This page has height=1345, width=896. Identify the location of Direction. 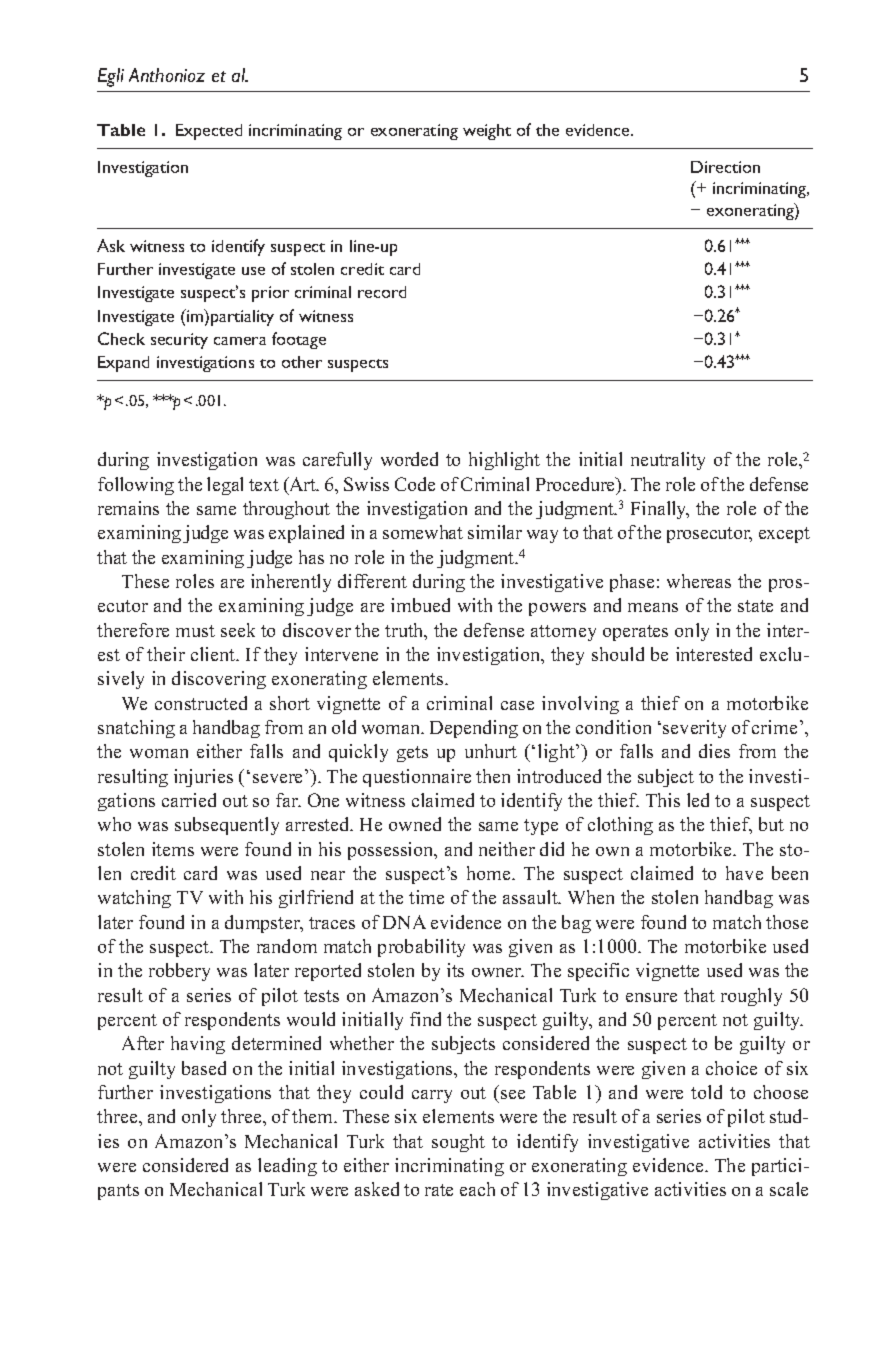
(725, 167).
